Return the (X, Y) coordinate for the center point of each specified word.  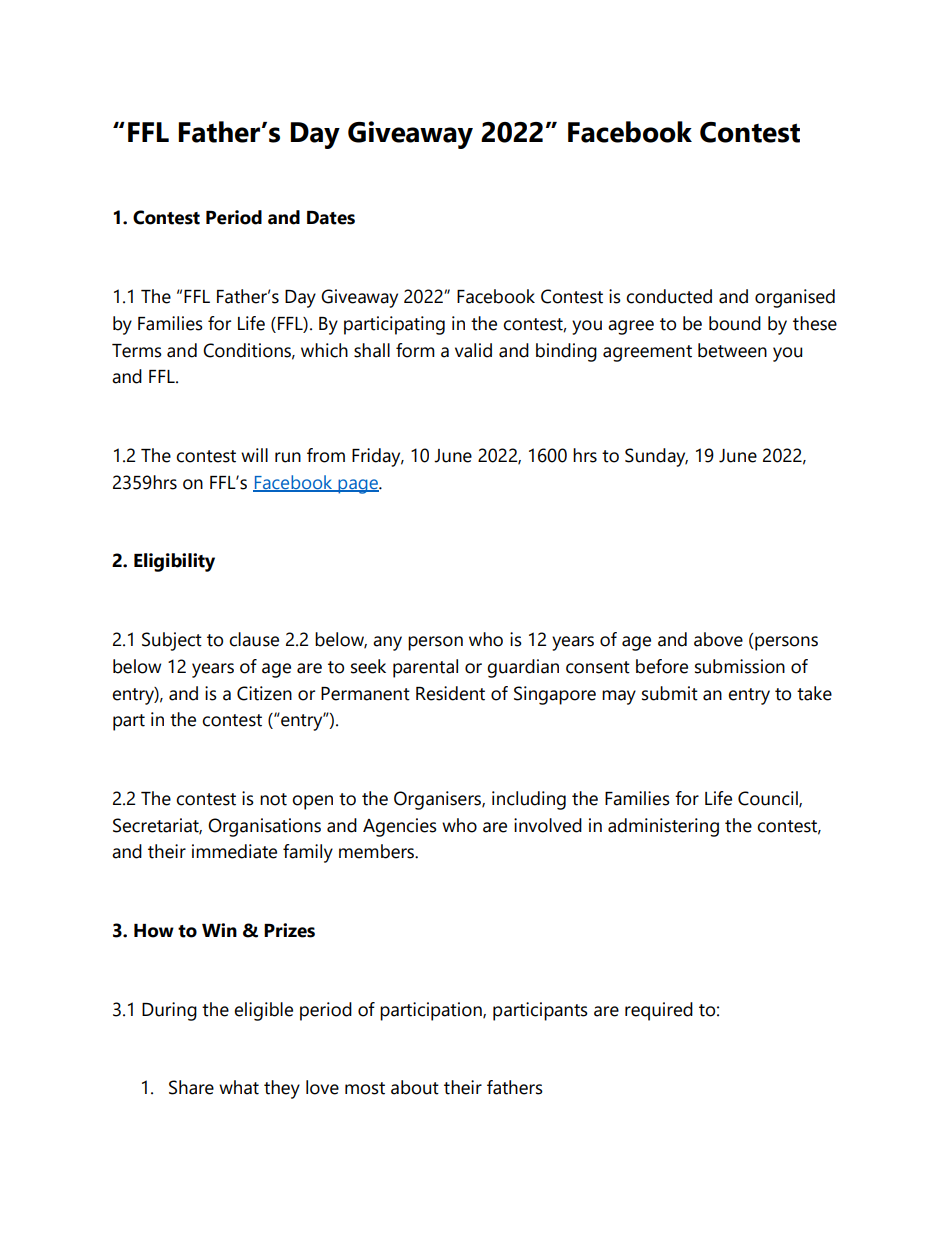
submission (740, 666)
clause (254, 639)
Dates (331, 218)
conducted (669, 296)
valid (473, 350)
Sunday (656, 457)
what (239, 1087)
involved (548, 825)
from (326, 455)
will (254, 455)
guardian (523, 668)
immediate (234, 851)
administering (663, 827)
